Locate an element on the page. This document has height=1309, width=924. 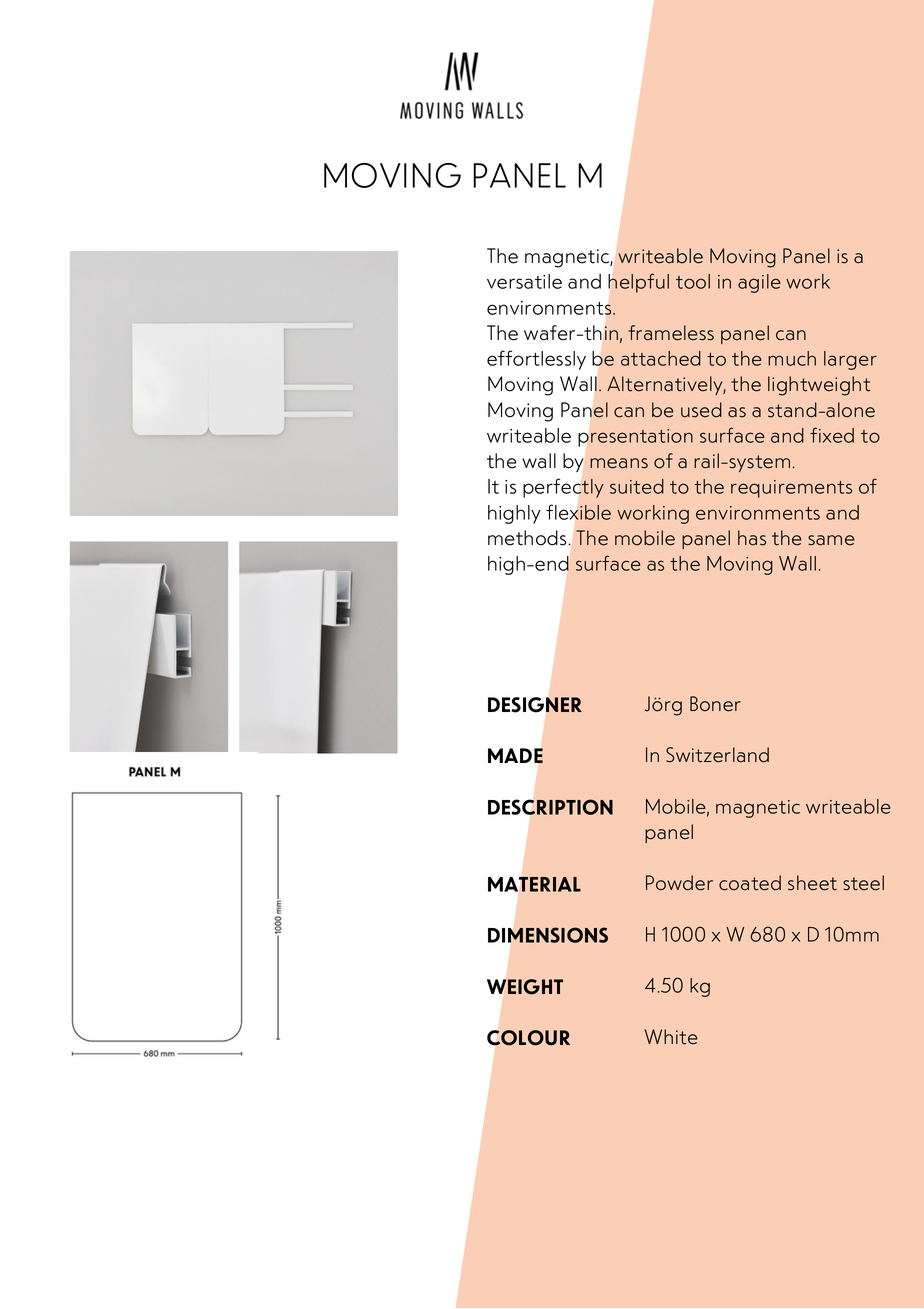
COLOUR is located at coordinates (528, 1038).
